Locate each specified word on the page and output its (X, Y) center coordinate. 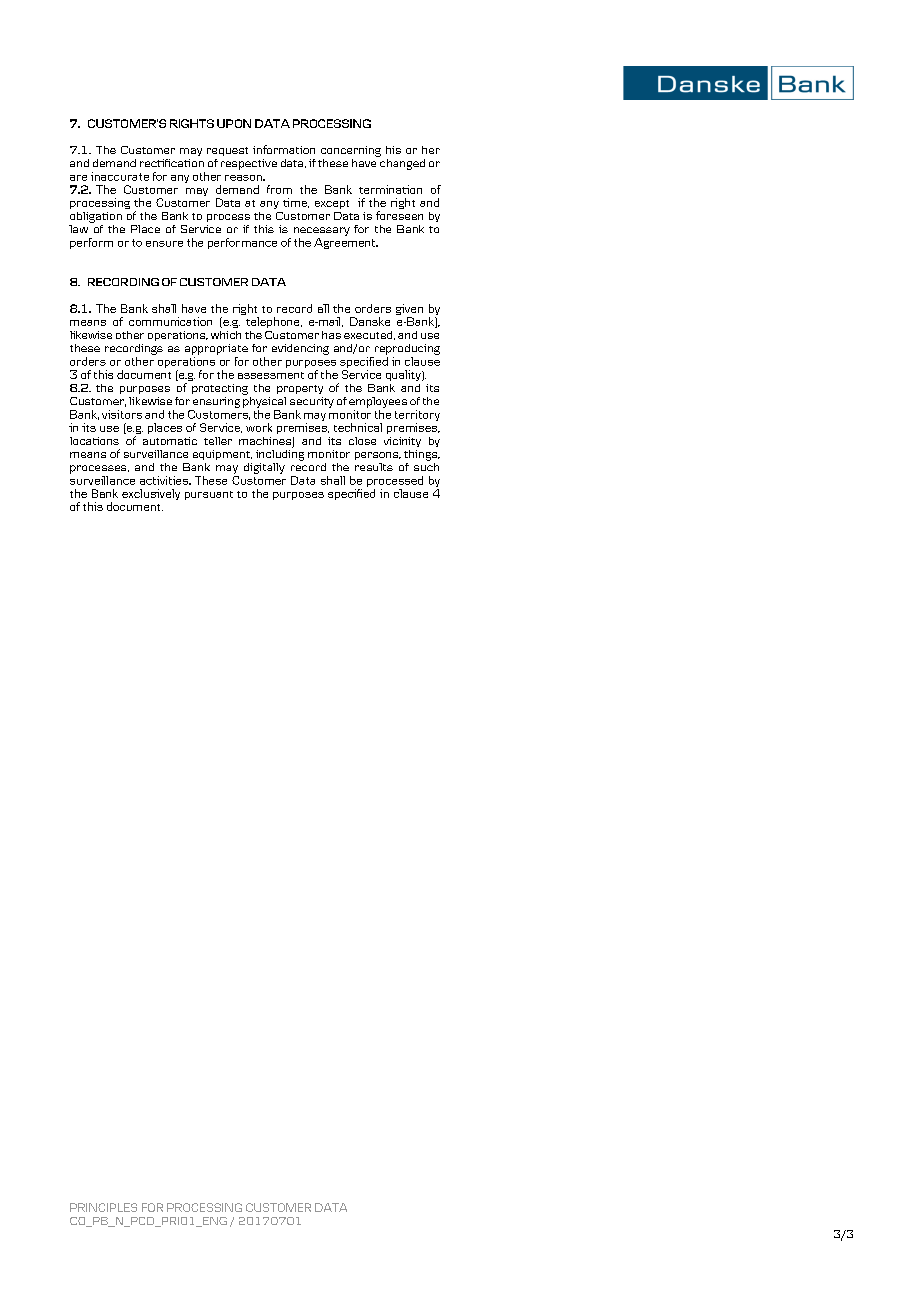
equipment (222, 455)
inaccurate (120, 176)
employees (378, 402)
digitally (264, 468)
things (422, 455)
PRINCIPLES (103, 1207)
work (259, 427)
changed (402, 164)
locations (94, 441)
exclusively (151, 494)
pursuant (209, 495)
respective (249, 164)
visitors (122, 414)
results (374, 467)
